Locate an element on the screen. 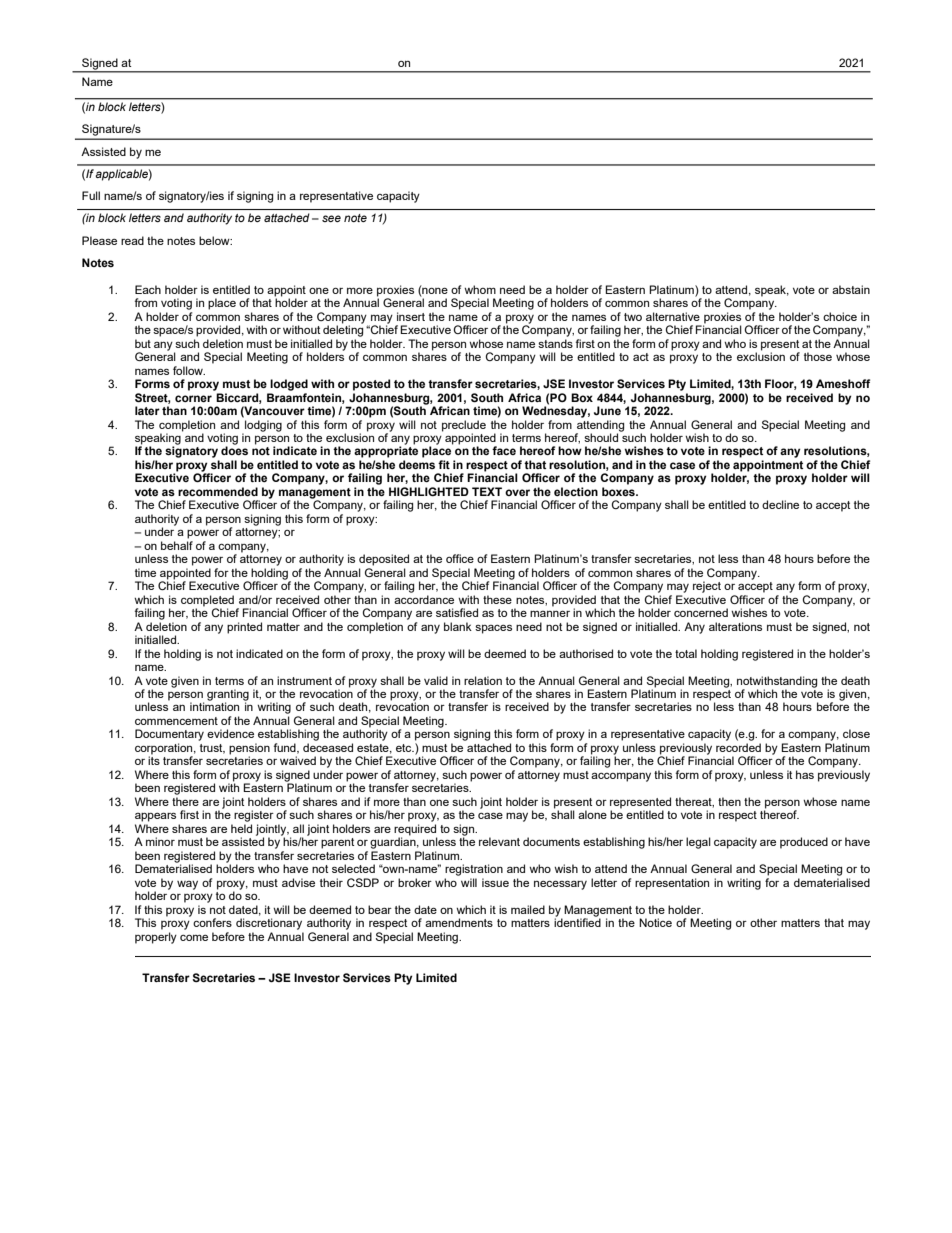 This screenshot has width=952, height=1233. stands is located at coordinates (555, 343).
